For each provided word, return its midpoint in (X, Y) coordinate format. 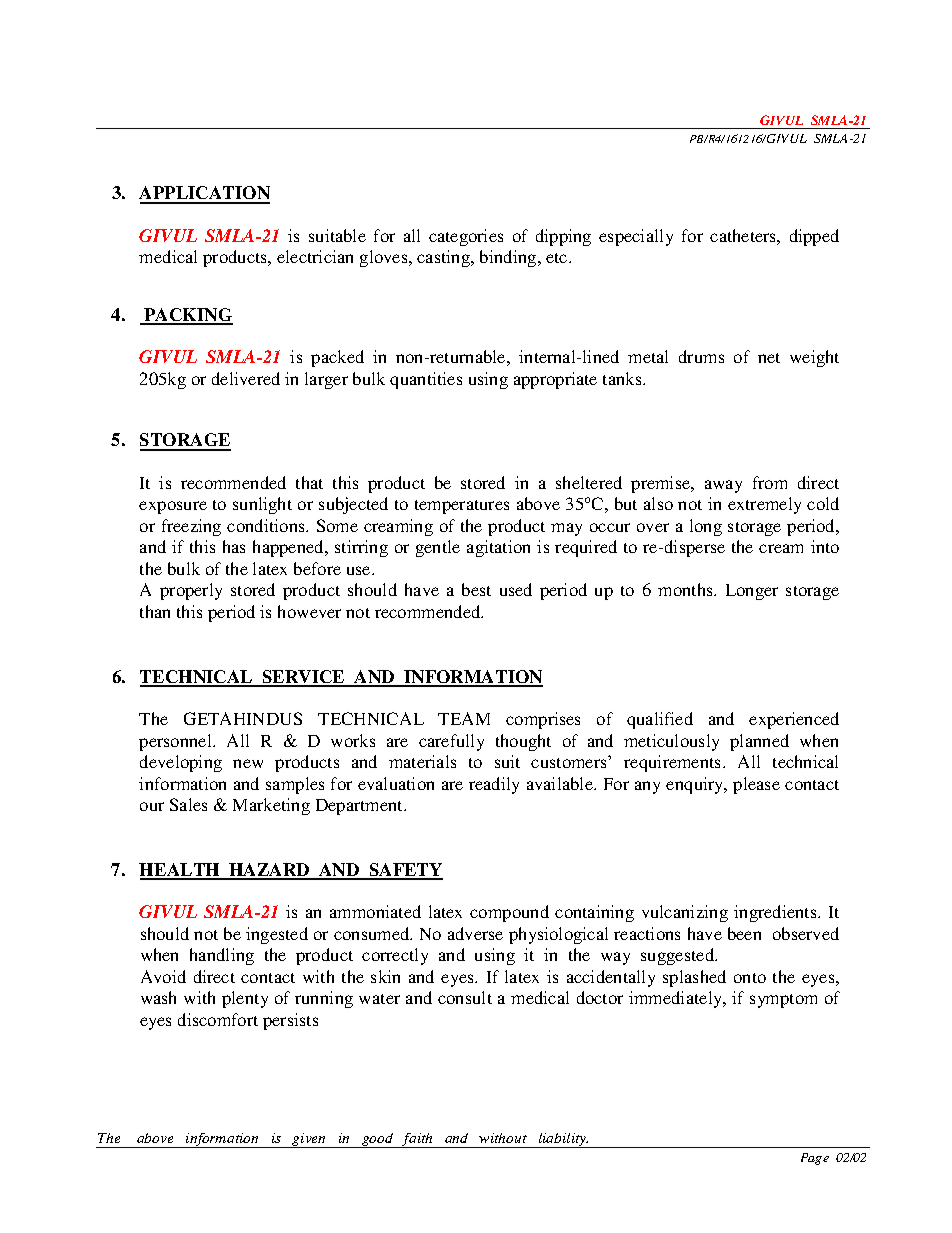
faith (417, 1140)
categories (466, 237)
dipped (814, 237)
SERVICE (304, 678)
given (310, 1140)
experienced (794, 720)
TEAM (464, 718)
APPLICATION (204, 194)
